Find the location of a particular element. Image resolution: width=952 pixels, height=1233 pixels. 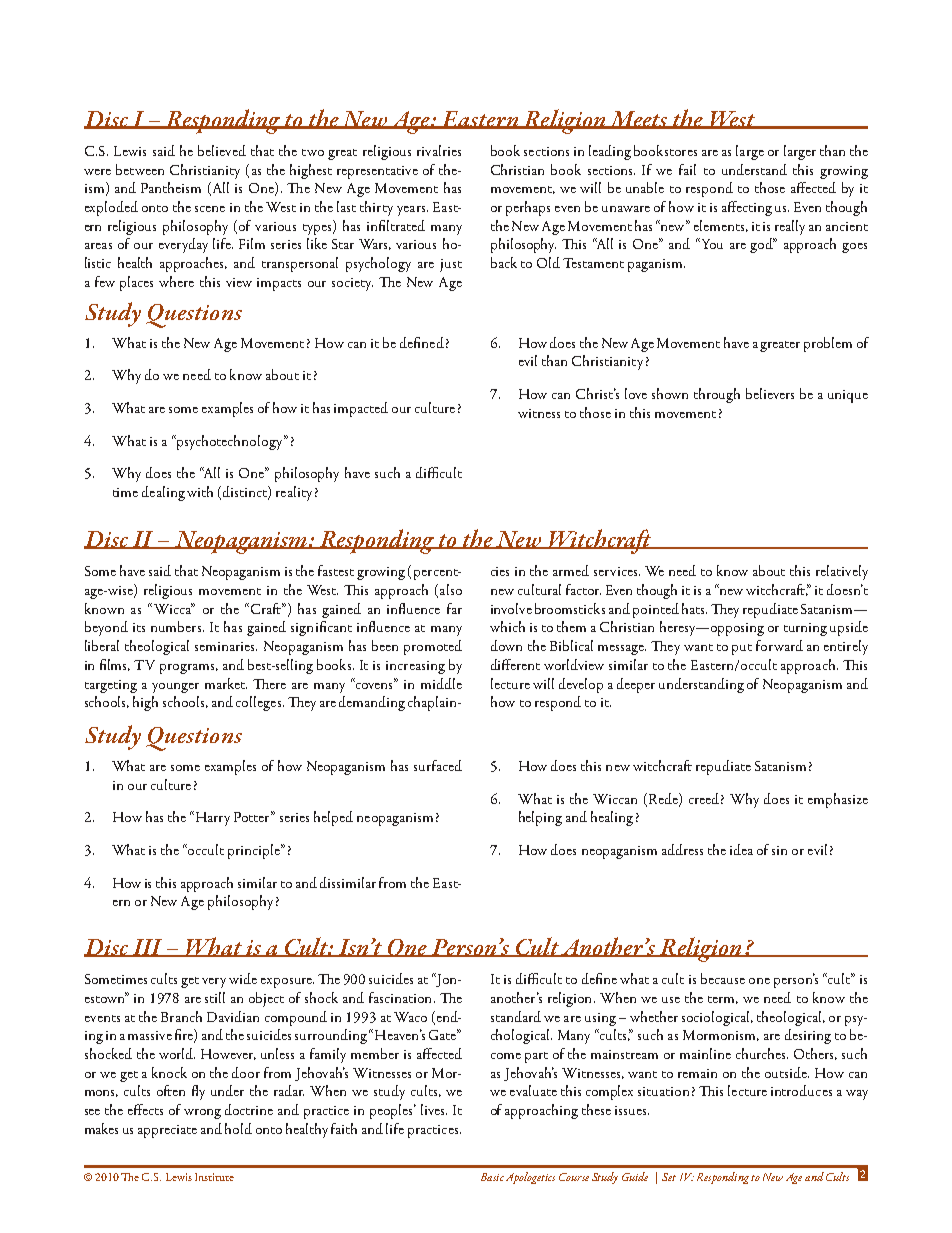

rivalries is located at coordinates (439, 150).
